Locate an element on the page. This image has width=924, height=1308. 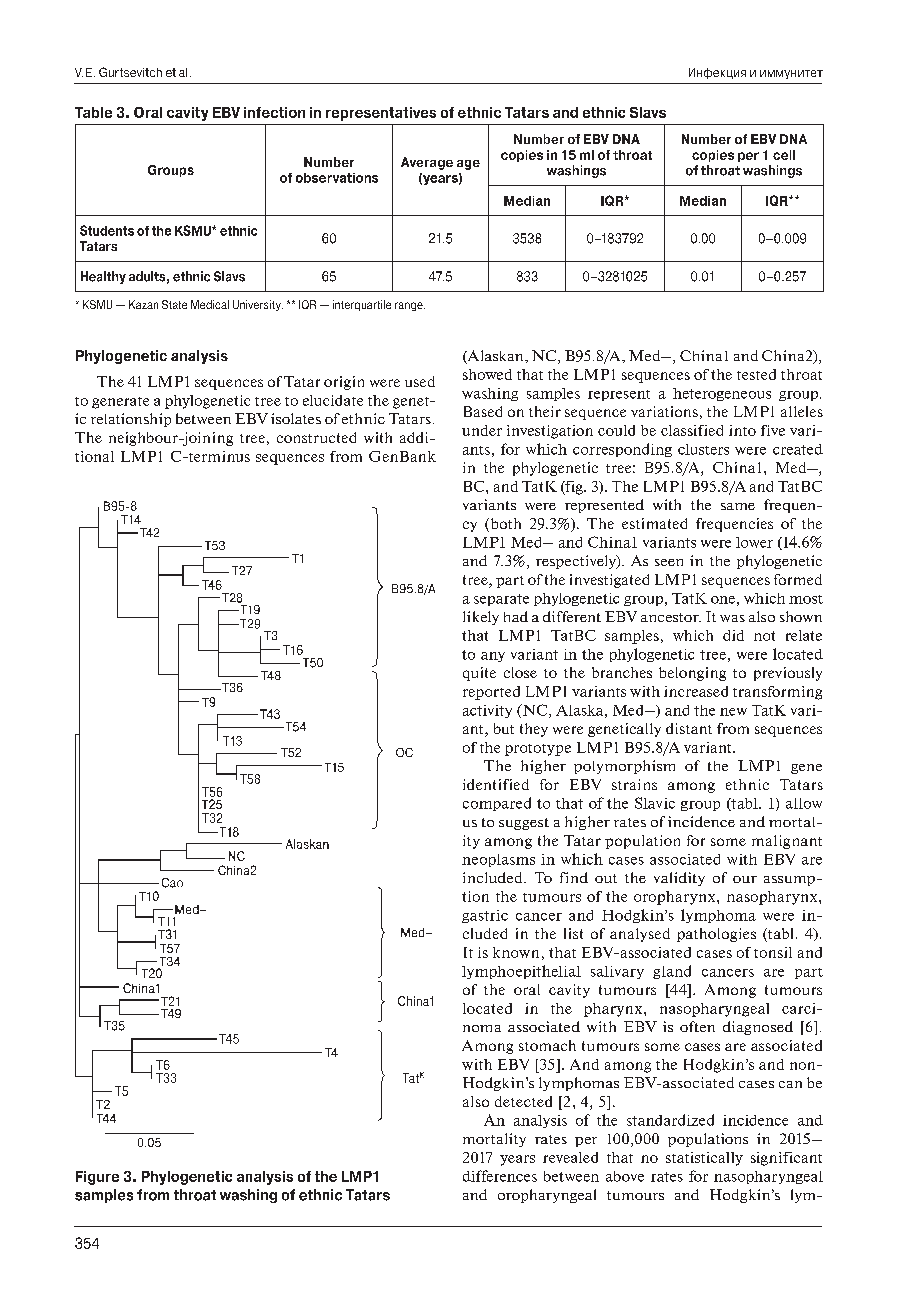
under is located at coordinates (482, 430).
